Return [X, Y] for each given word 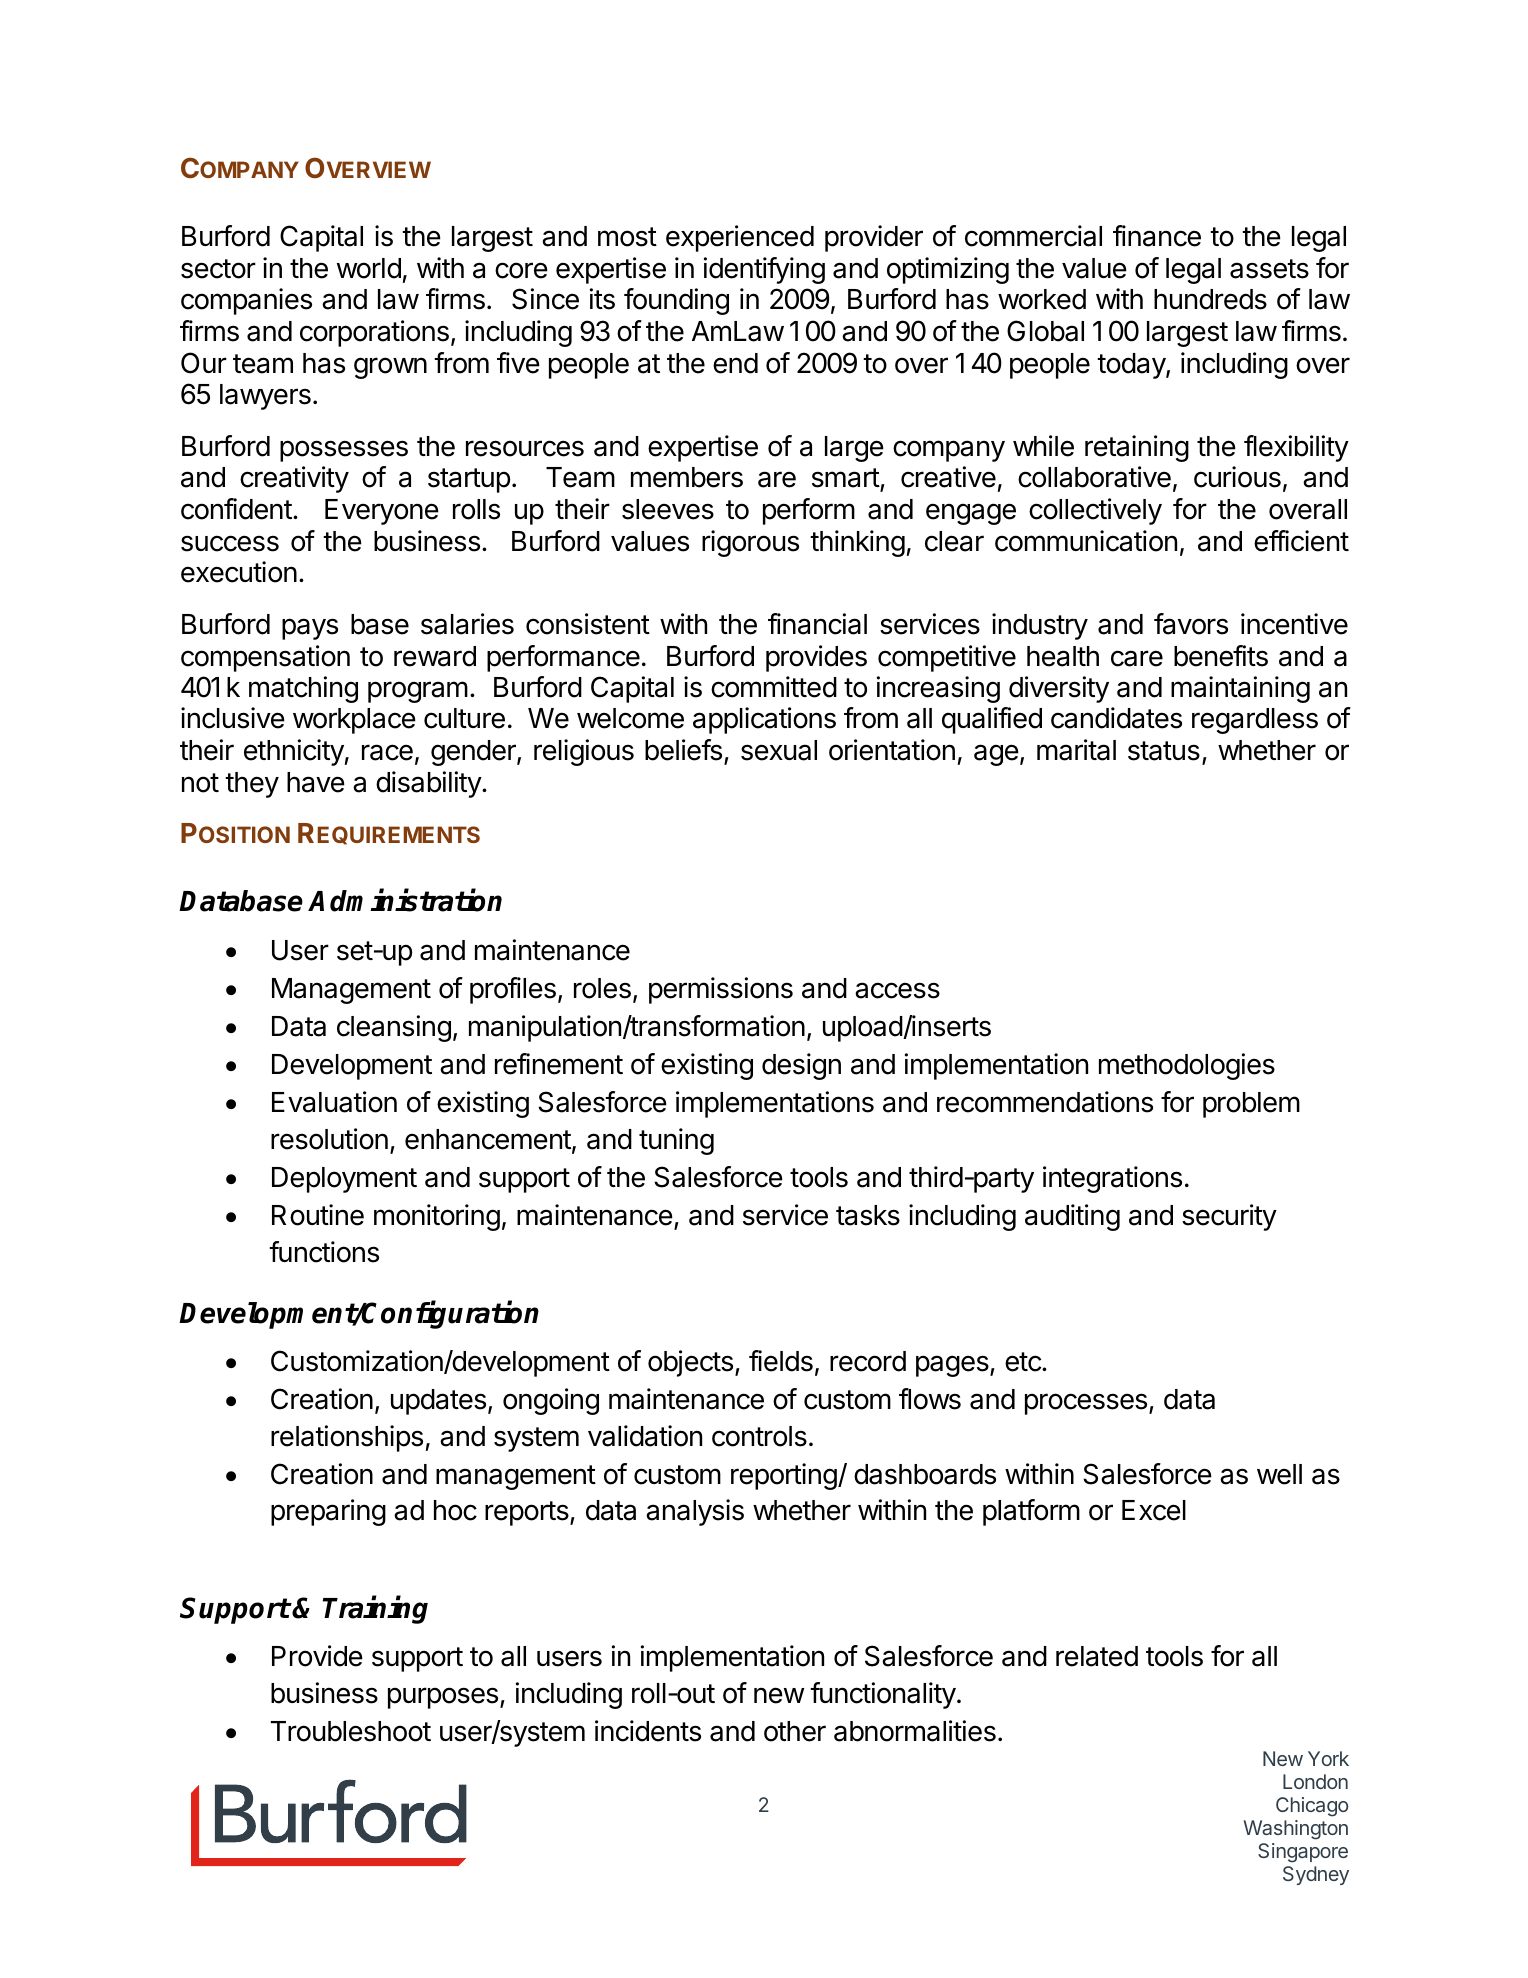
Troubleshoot [351, 1731]
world [369, 268]
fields [781, 1361]
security [1229, 1217]
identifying [764, 270]
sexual [779, 750]
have [316, 782]
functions [324, 1252]
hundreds [1210, 299]
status [1164, 751]
